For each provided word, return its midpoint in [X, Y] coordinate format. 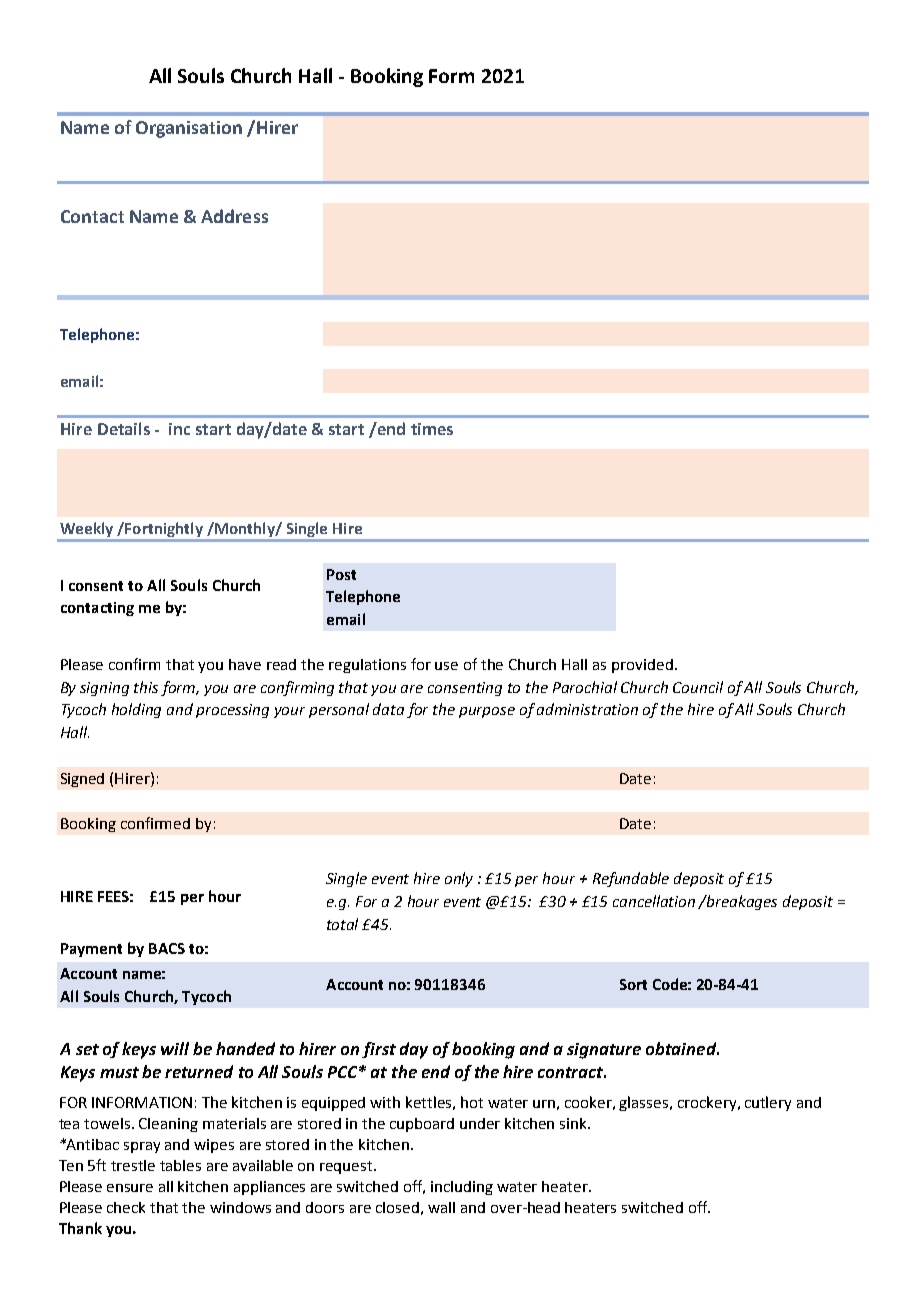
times [432, 429]
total [342, 924]
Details [124, 428]
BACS [167, 948]
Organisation [189, 129]
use [446, 666]
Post [341, 574]
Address [234, 216]
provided [642, 666]
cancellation [654, 901]
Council [698, 687]
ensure [130, 1188]
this [146, 687]
